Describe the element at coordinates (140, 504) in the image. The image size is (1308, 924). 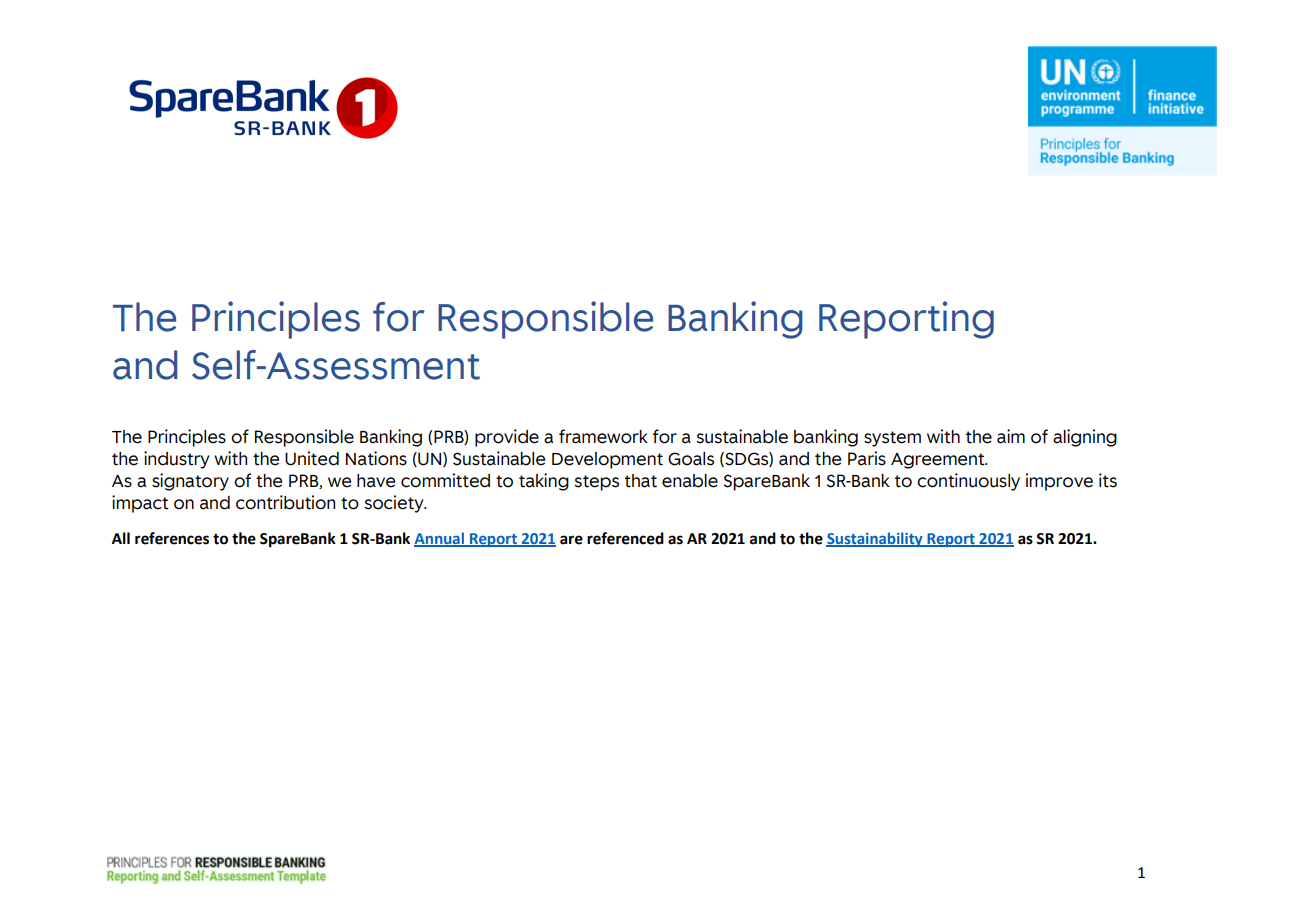
I see `impact` at that location.
